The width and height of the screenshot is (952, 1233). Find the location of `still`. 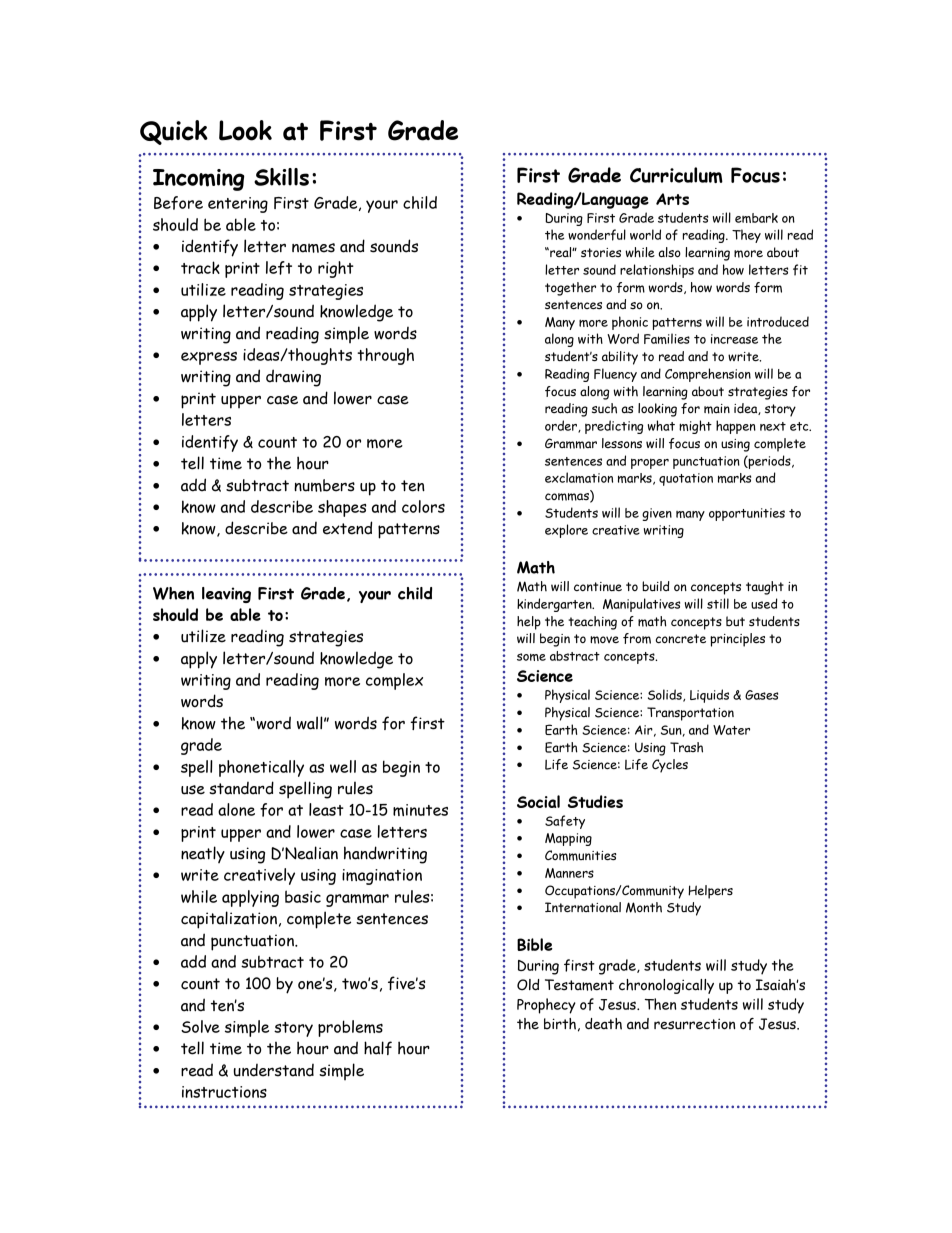

still is located at coordinates (718, 603).
